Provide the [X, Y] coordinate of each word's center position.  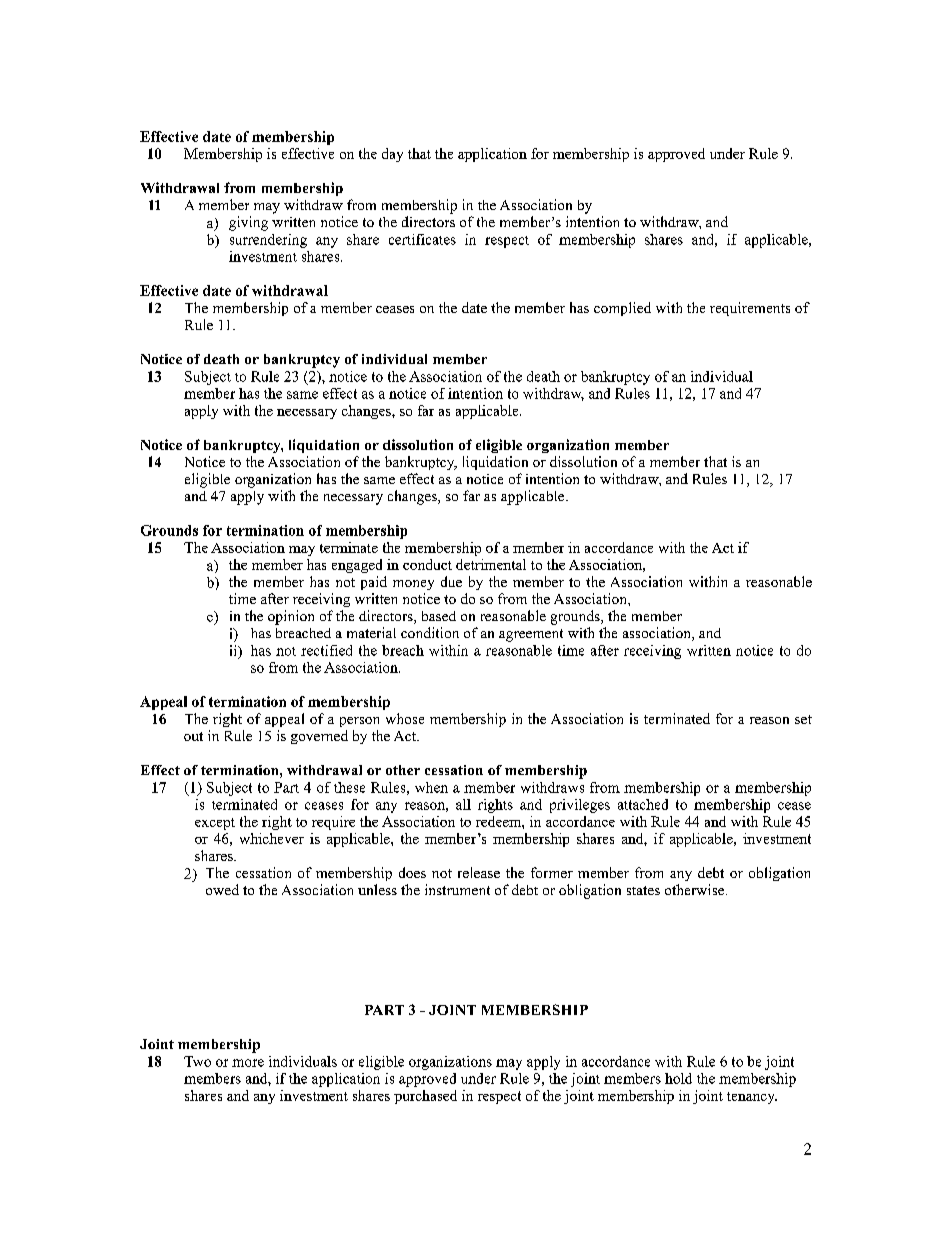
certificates [422, 239]
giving [248, 223]
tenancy [752, 1098]
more [248, 1063]
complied [622, 309]
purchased [425, 1097]
